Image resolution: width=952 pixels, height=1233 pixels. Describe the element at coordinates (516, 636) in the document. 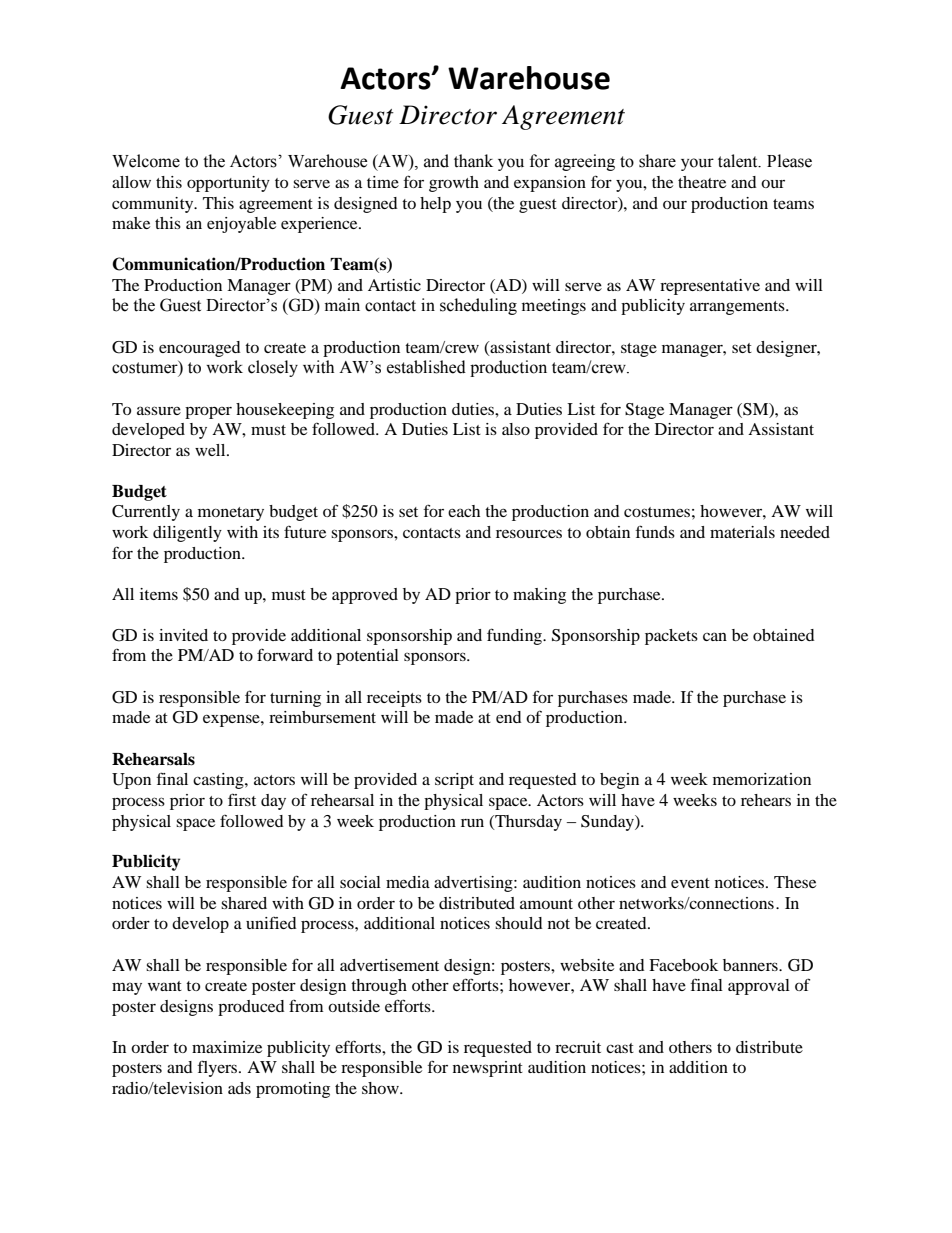

I see `funding` at that location.
